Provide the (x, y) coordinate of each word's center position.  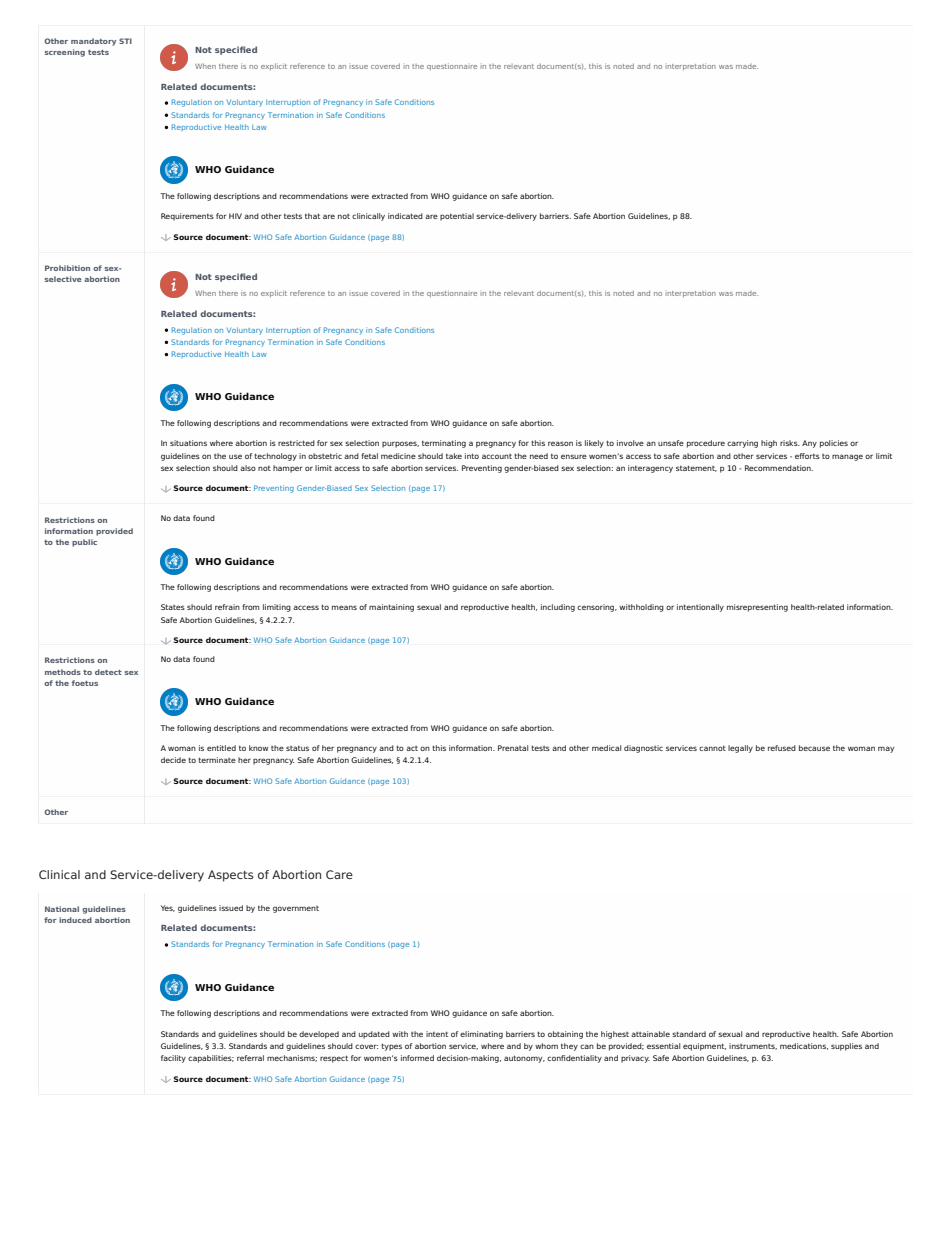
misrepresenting (757, 608)
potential (457, 217)
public (84, 543)
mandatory (93, 42)
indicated (405, 216)
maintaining (391, 608)
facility (173, 1059)
